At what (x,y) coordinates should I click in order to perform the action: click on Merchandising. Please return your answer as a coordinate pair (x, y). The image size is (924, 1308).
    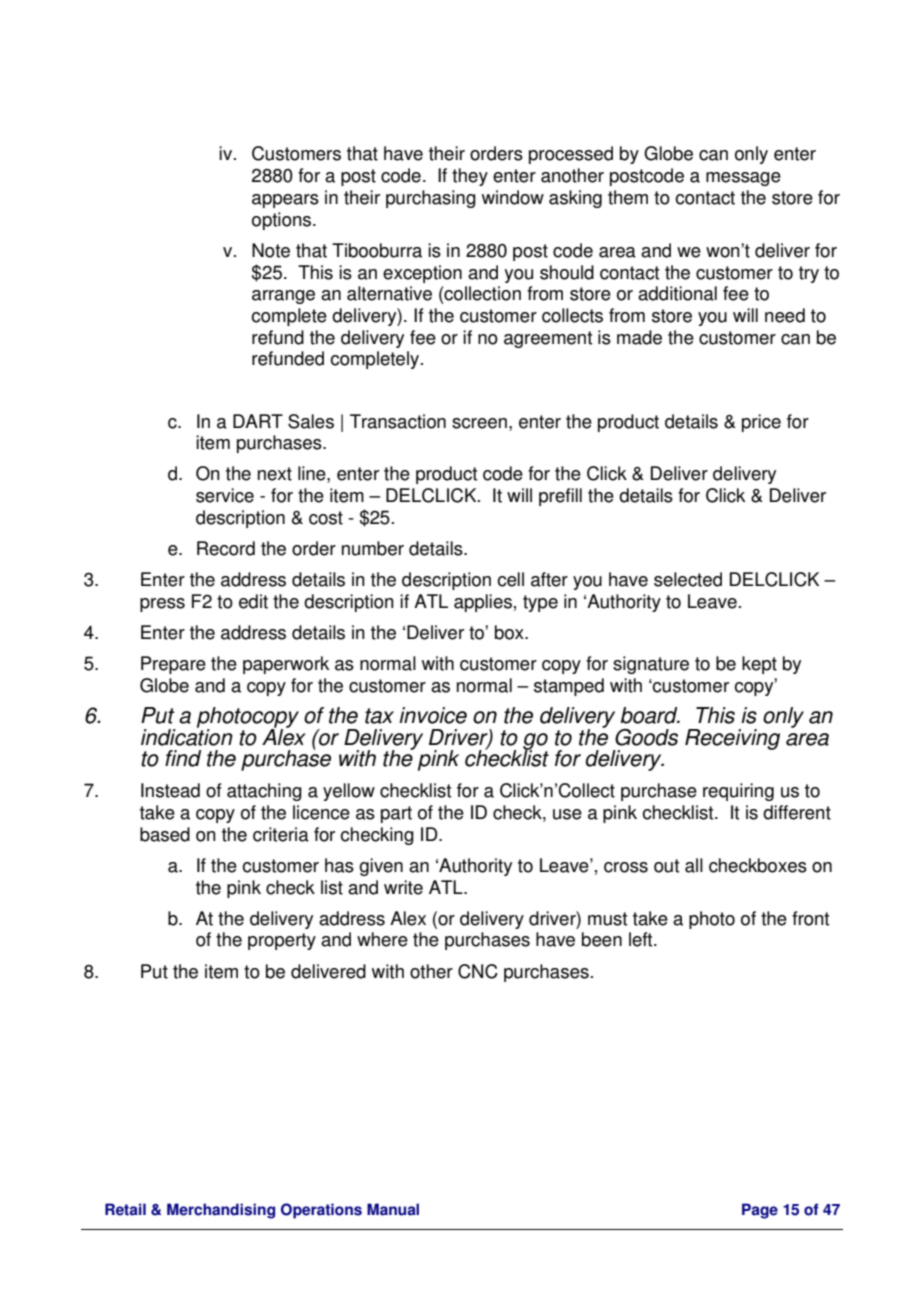
    Looking at the image, I should click on (221, 1211).
